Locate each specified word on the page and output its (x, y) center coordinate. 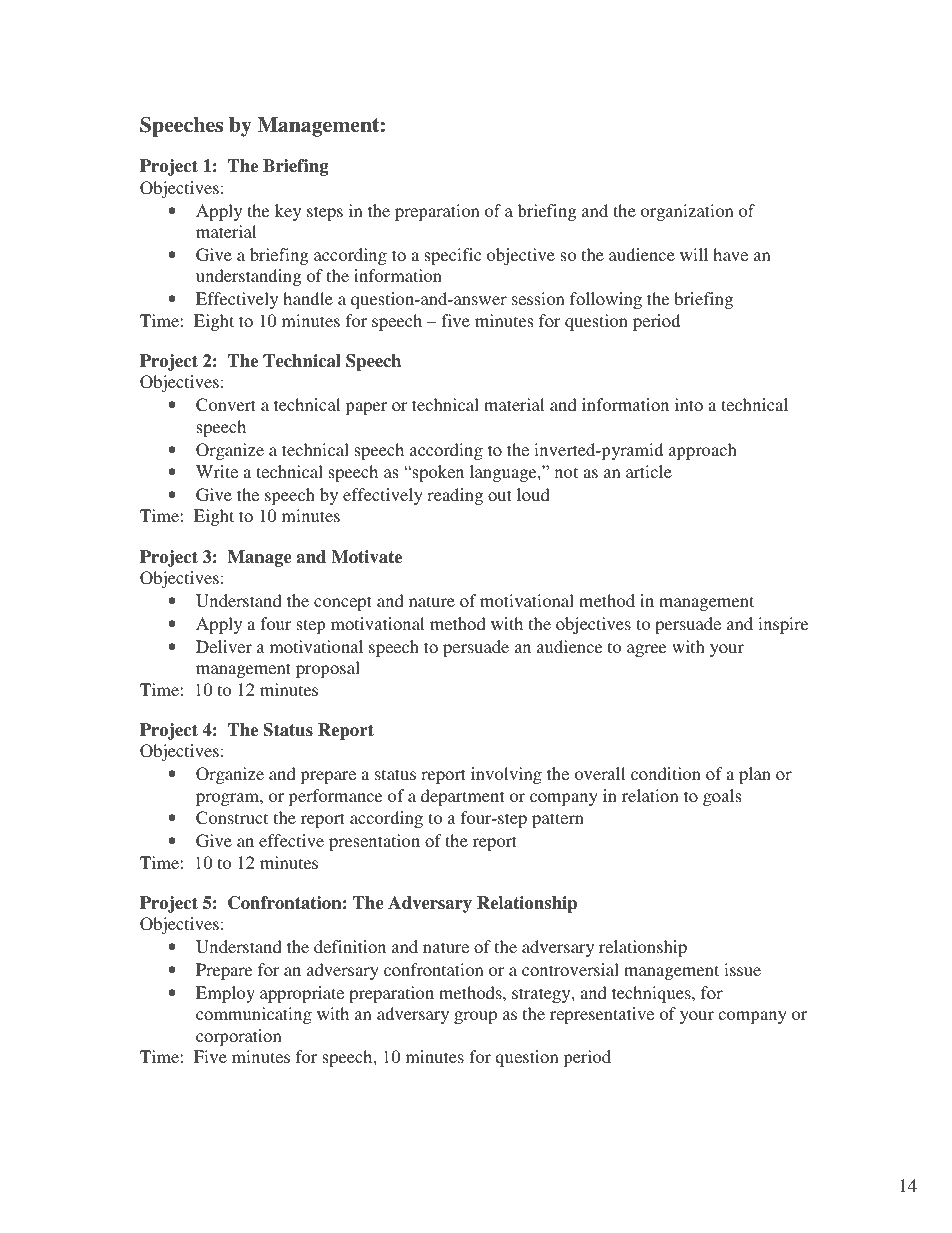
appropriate (302, 994)
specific (453, 256)
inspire (783, 625)
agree (646, 650)
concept (343, 603)
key (288, 212)
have (730, 254)
